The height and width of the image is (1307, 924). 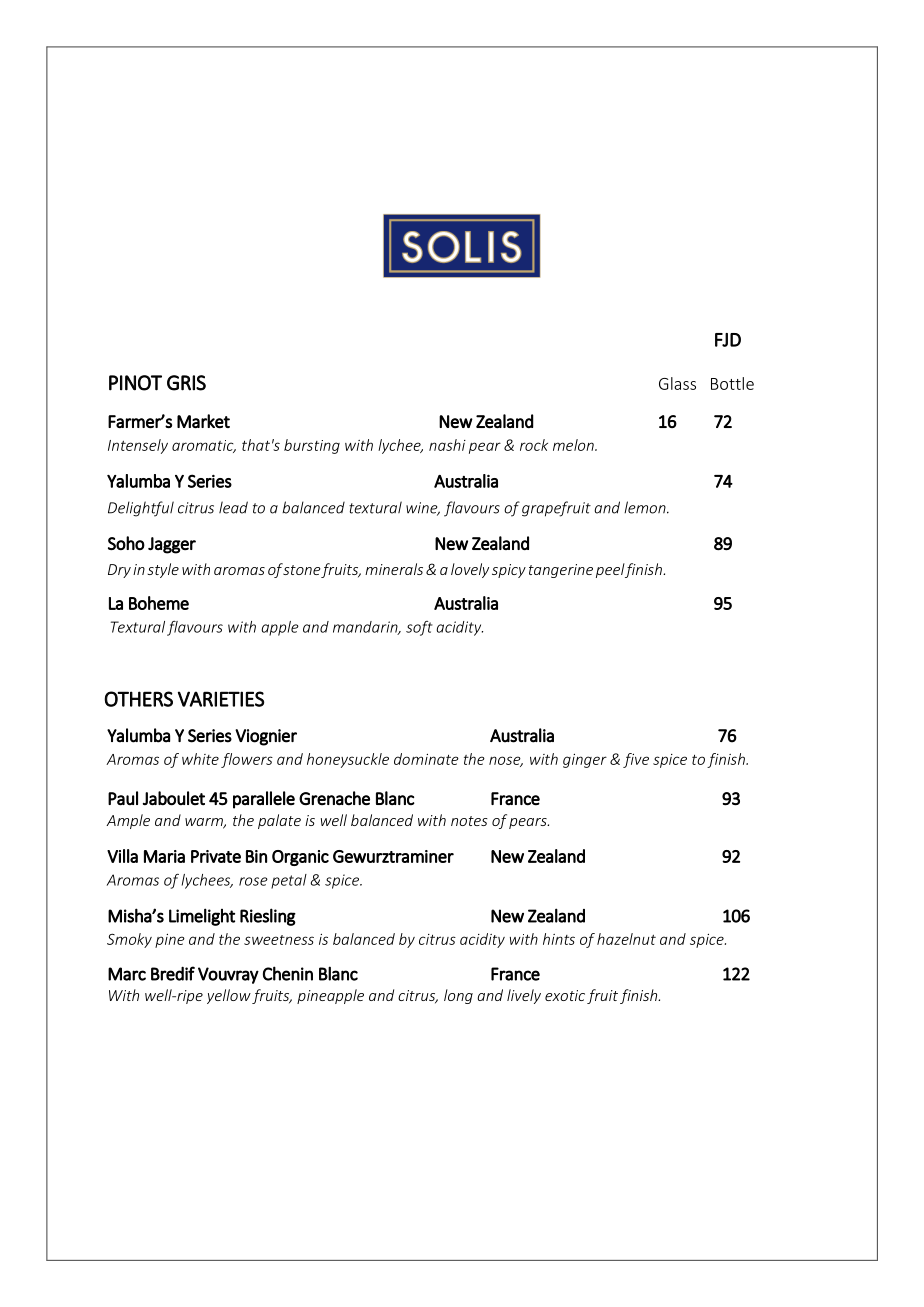 I want to click on GRIS, so click(x=186, y=383).
